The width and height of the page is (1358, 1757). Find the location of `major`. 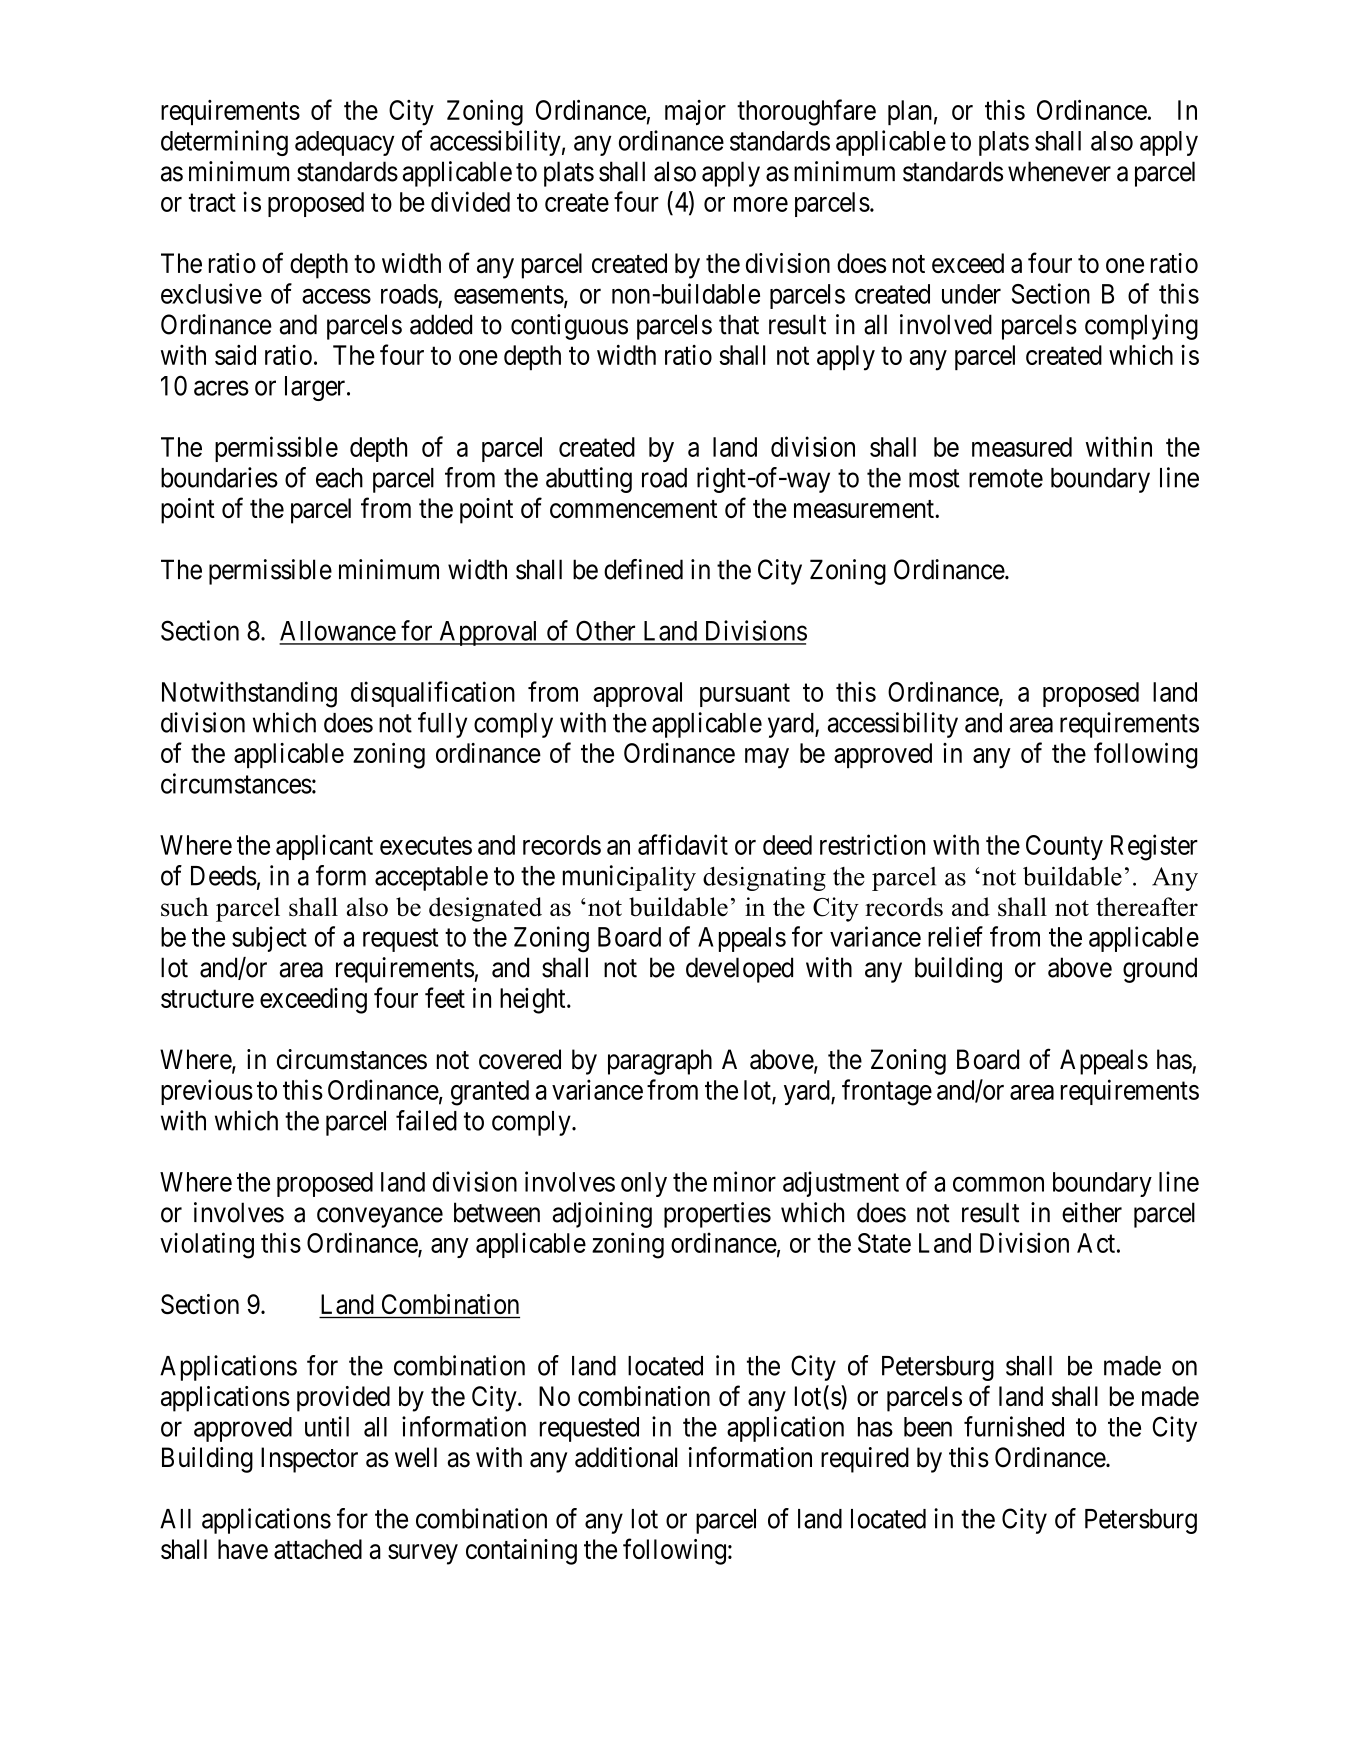

major is located at coordinates (695, 112).
